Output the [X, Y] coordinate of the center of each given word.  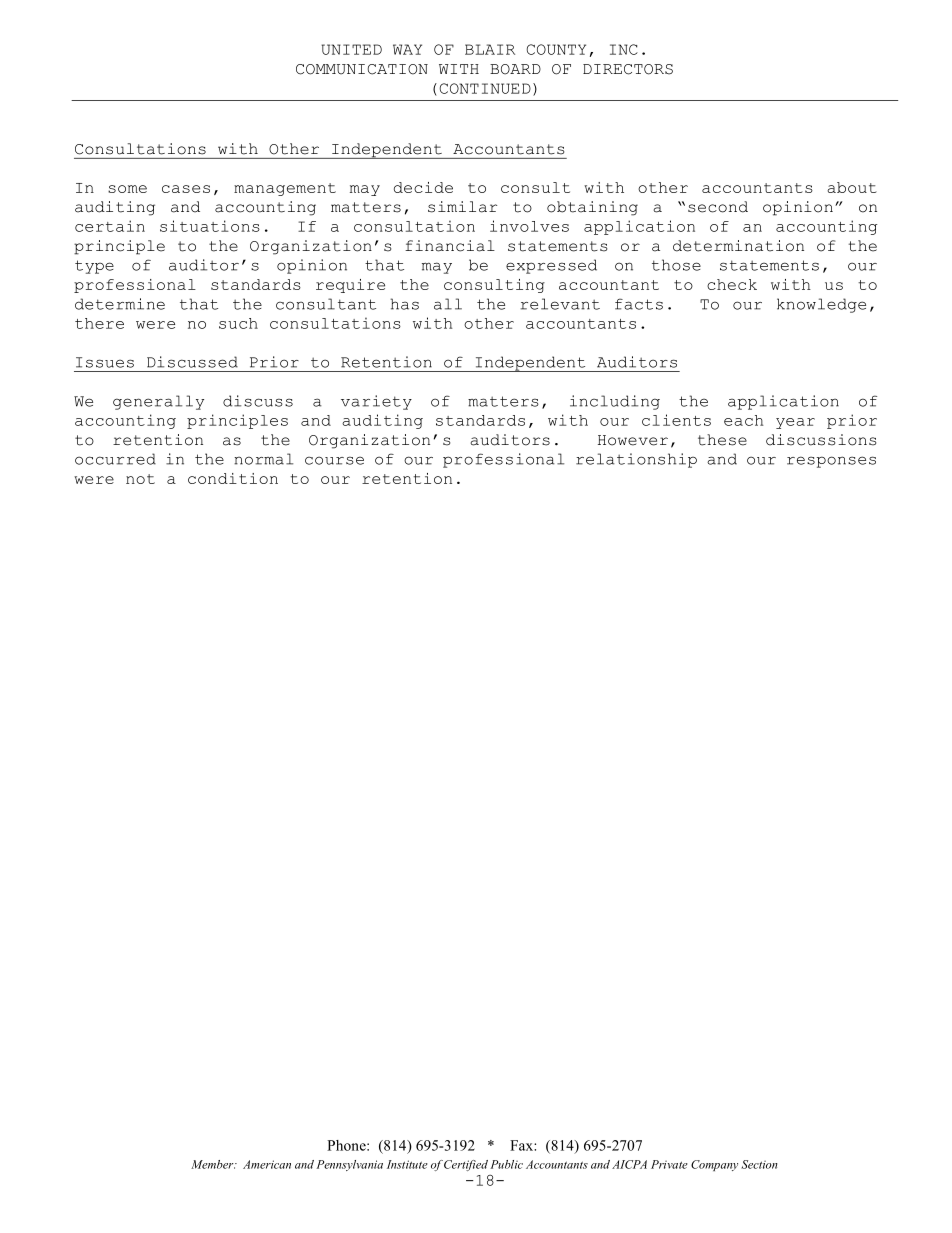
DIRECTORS [628, 69]
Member [213, 1164]
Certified [466, 1165]
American [267, 1164]
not [140, 479]
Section [759, 1164]
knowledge [821, 305]
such [238, 323]
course [334, 460]
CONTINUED [485, 88]
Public [506, 1164]
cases [186, 189]
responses [831, 462]
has [404, 304]
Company [714, 1165]
